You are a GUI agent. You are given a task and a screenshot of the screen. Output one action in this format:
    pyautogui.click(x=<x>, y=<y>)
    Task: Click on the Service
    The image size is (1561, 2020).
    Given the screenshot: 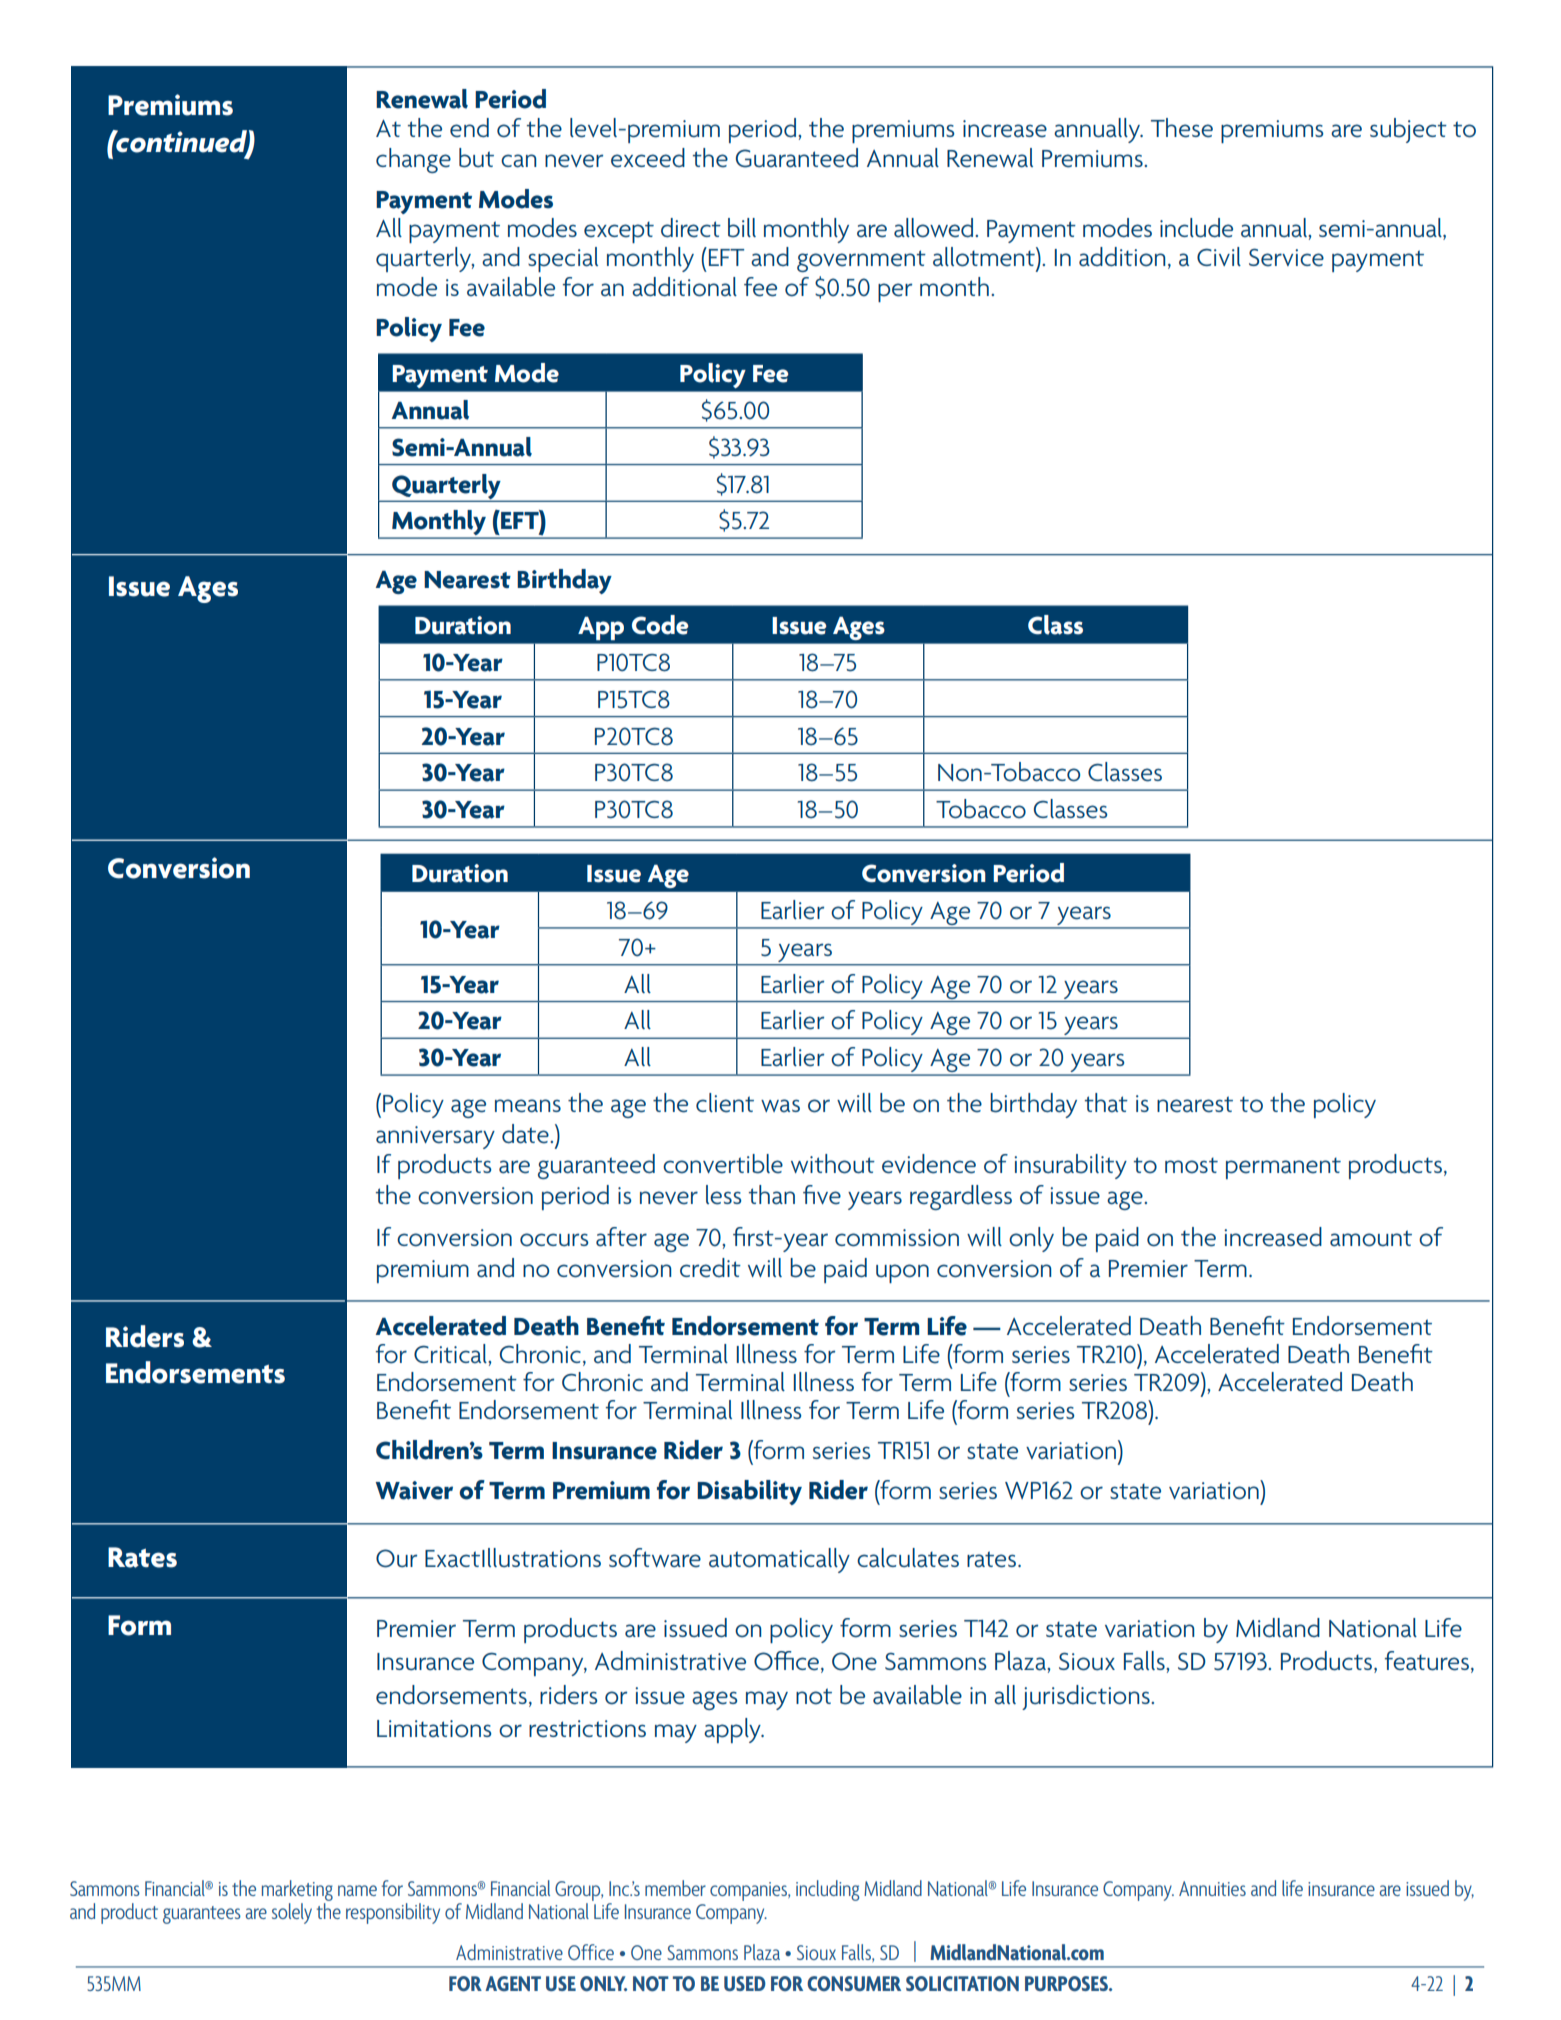 What is the action you would take?
    pyautogui.click(x=1286, y=257)
